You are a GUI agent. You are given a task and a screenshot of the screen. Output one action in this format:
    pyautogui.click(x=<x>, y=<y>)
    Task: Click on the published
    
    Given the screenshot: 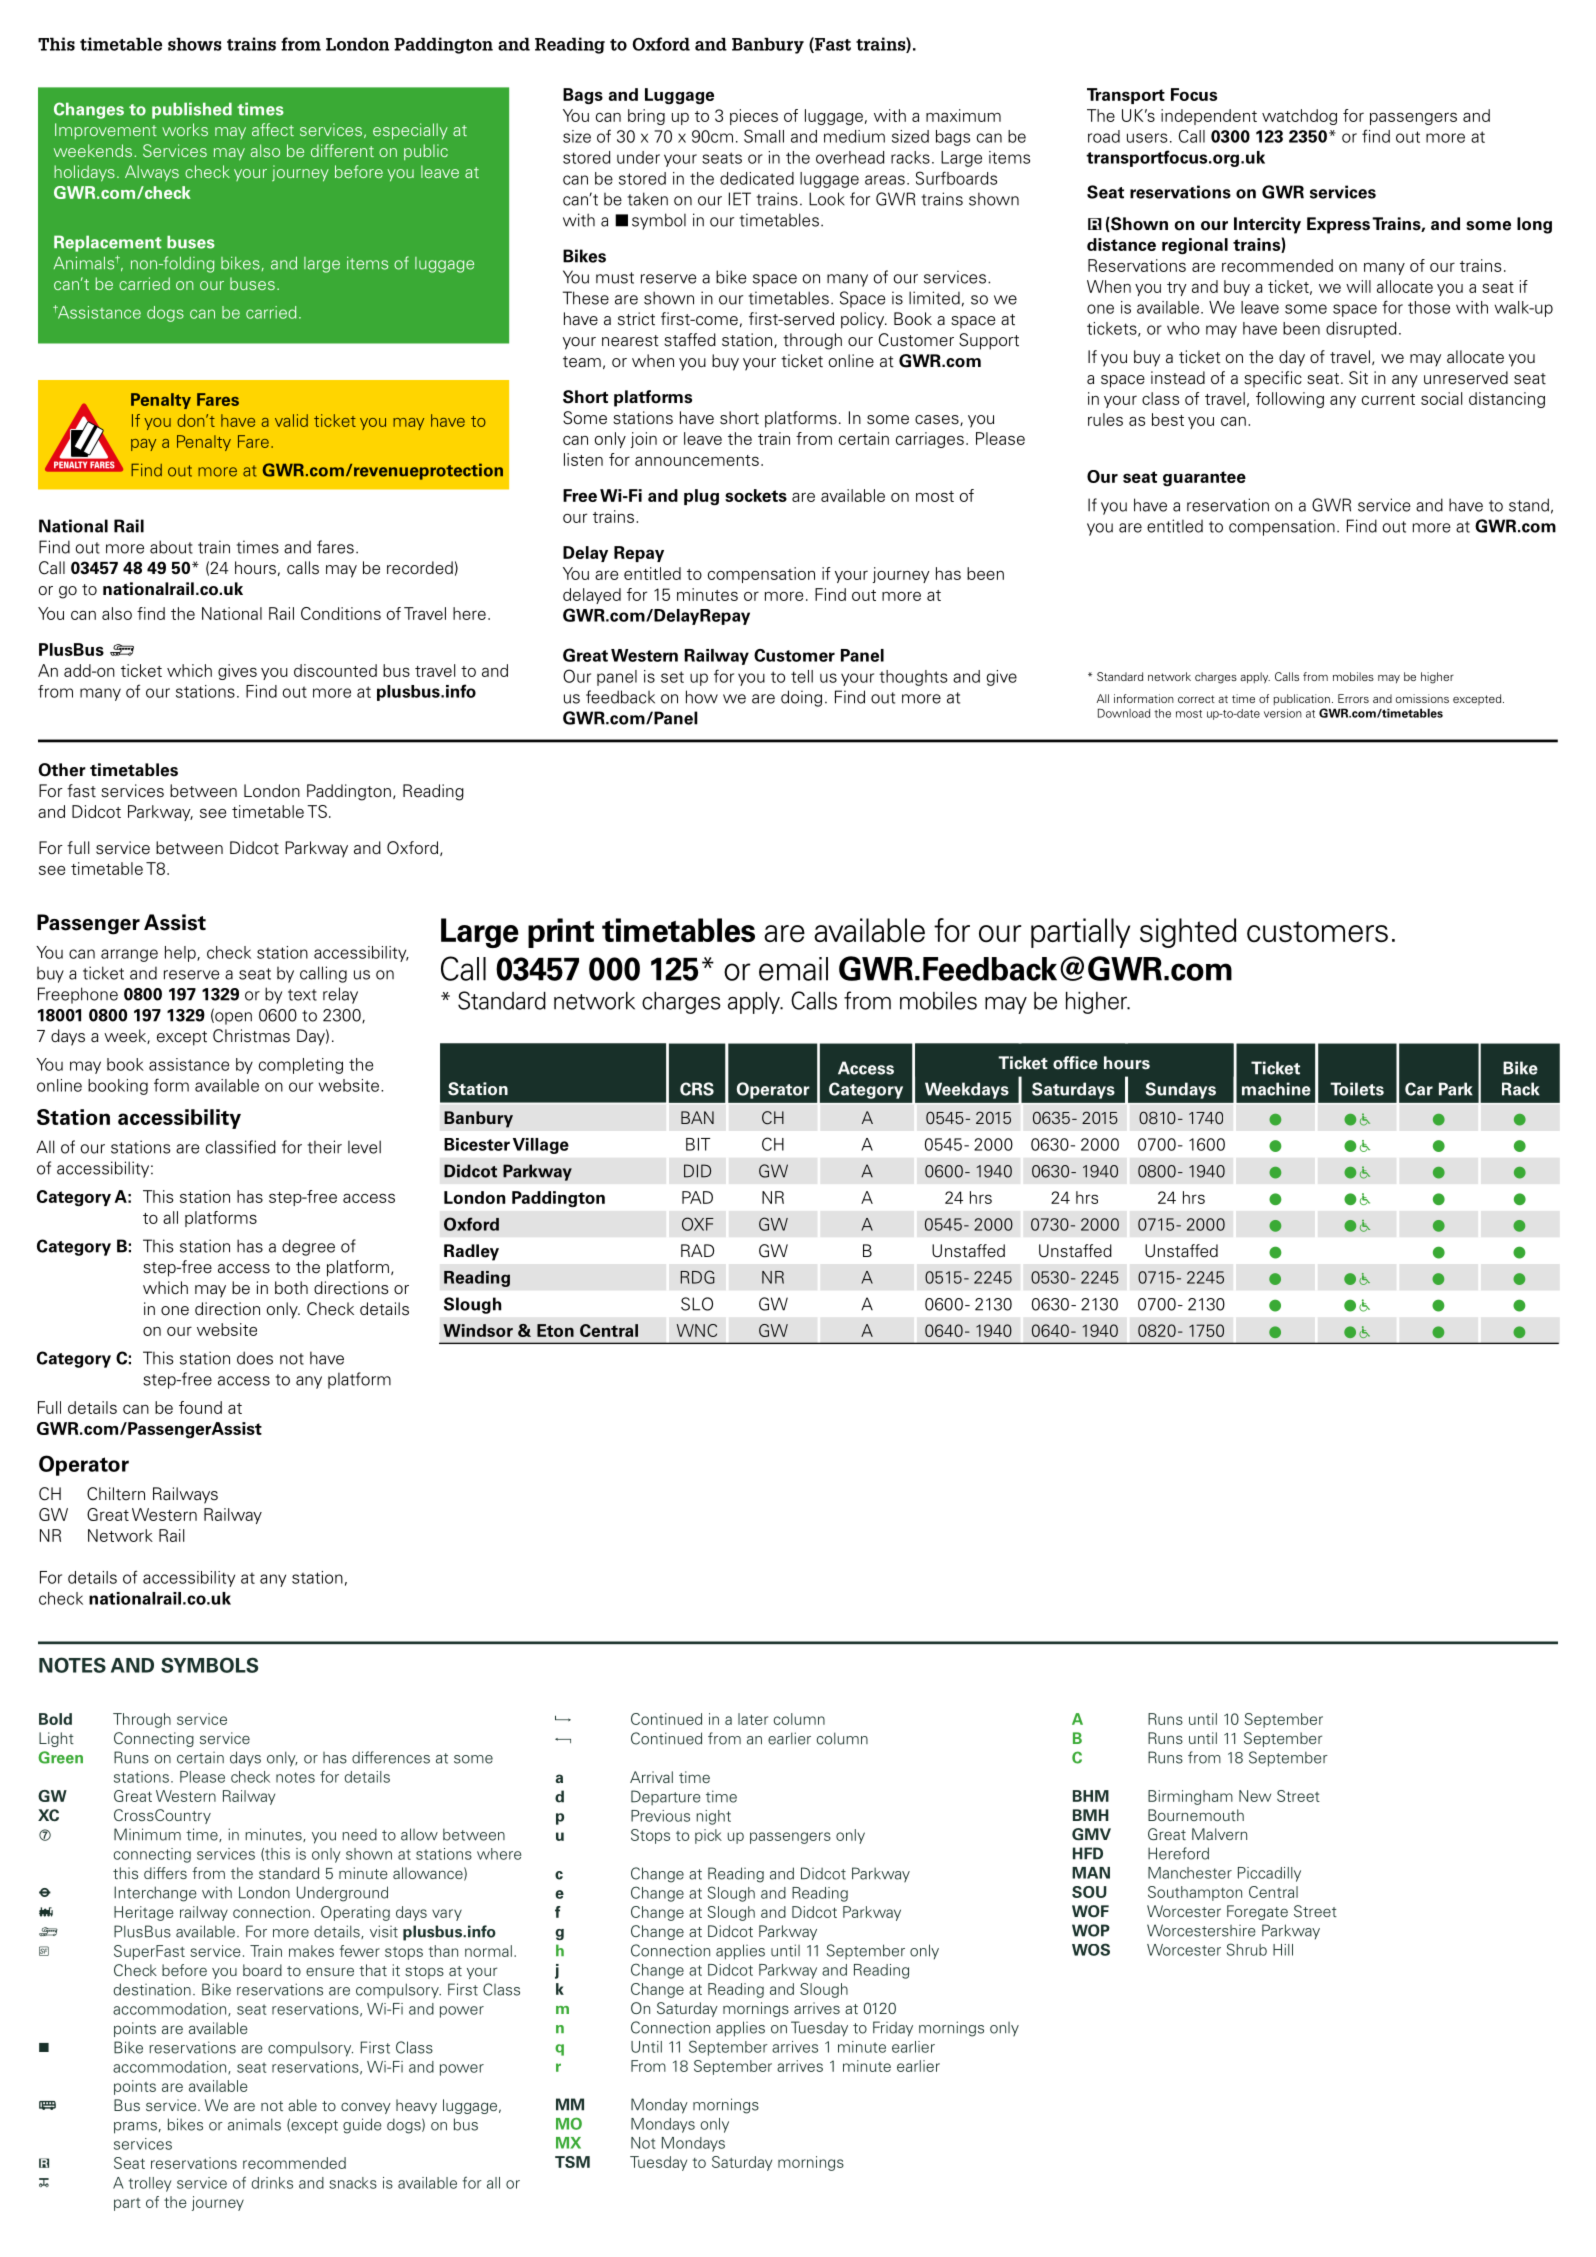 What is the action you would take?
    pyautogui.click(x=192, y=110)
